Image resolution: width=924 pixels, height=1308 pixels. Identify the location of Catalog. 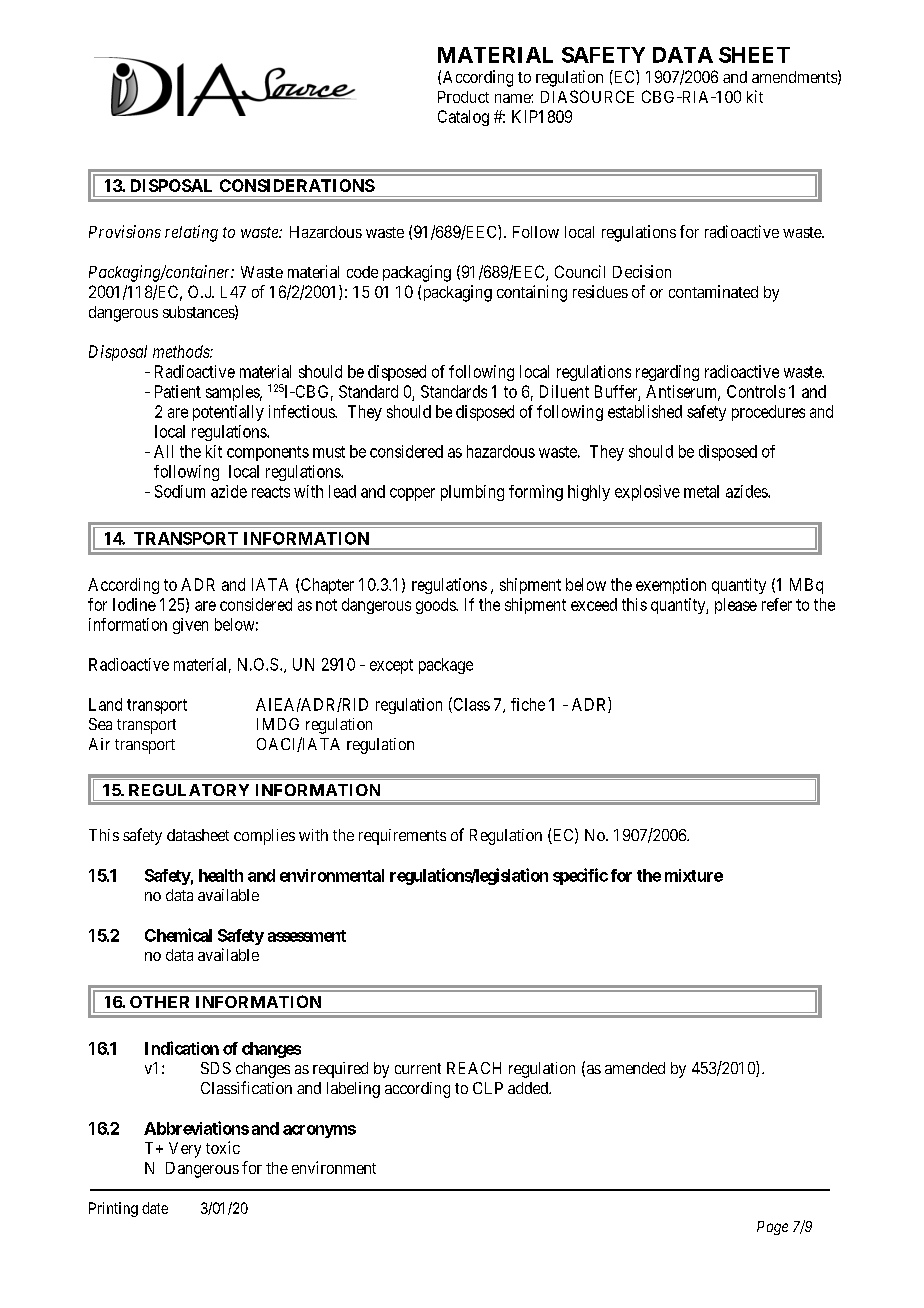
(463, 118).
